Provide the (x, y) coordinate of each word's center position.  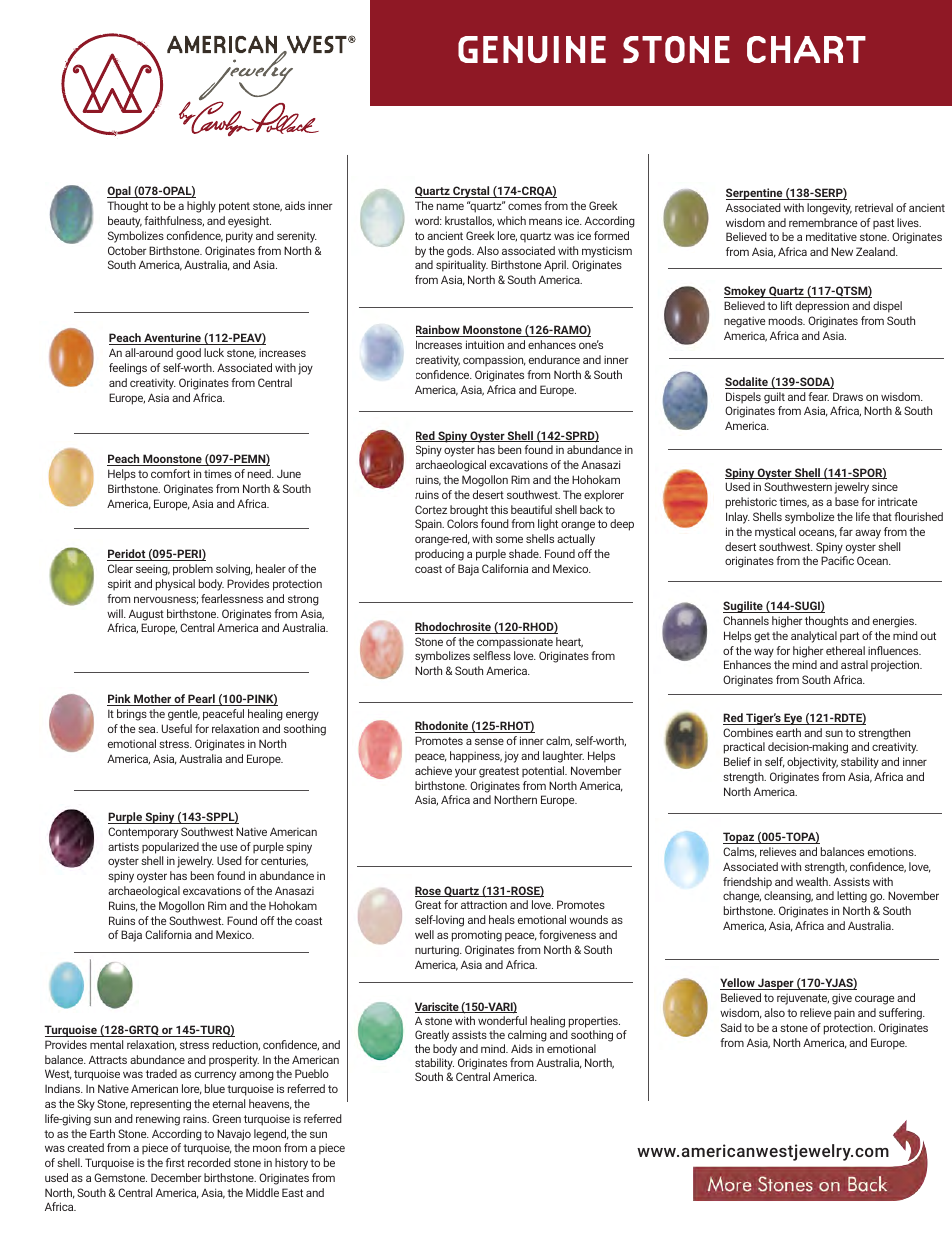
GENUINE (532, 49)
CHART (806, 49)
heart (569, 642)
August (146, 615)
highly (201, 207)
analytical (814, 637)
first (175, 1162)
